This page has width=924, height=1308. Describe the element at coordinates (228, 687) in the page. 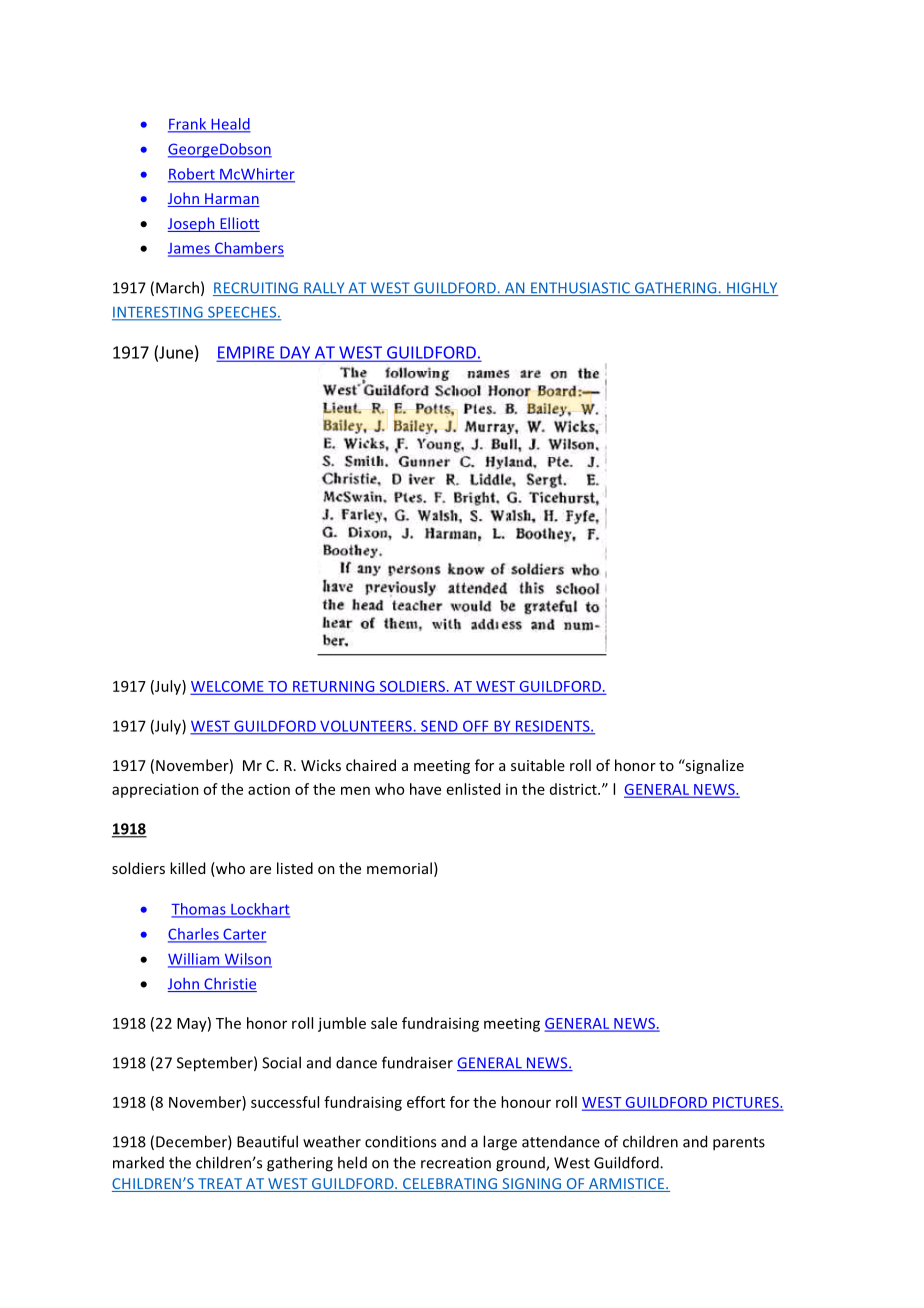

I see `WELCOME` at that location.
